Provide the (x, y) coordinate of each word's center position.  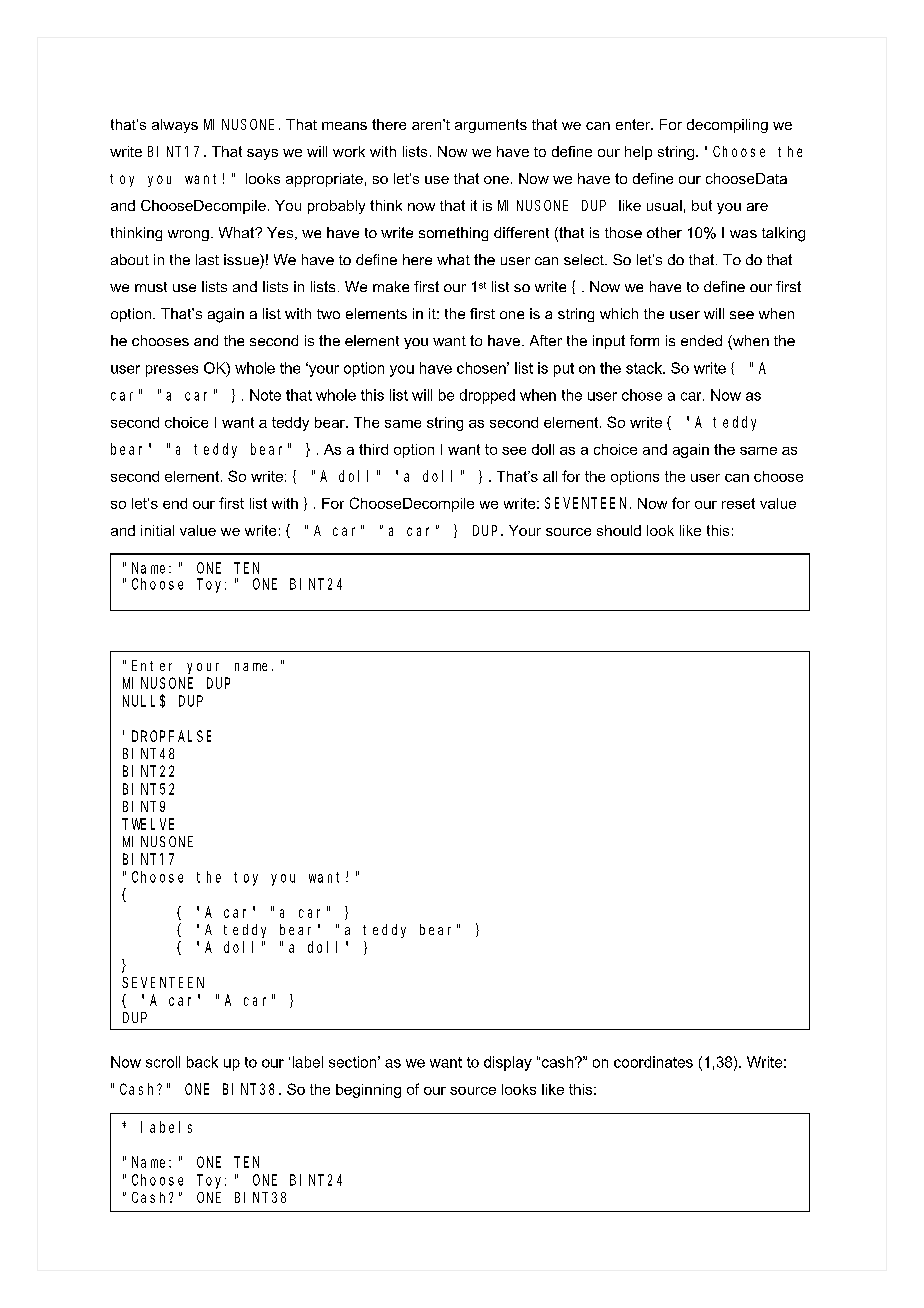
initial (157, 530)
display (508, 1063)
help (638, 153)
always (175, 126)
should (619, 530)
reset (738, 503)
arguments (491, 126)
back (202, 1062)
